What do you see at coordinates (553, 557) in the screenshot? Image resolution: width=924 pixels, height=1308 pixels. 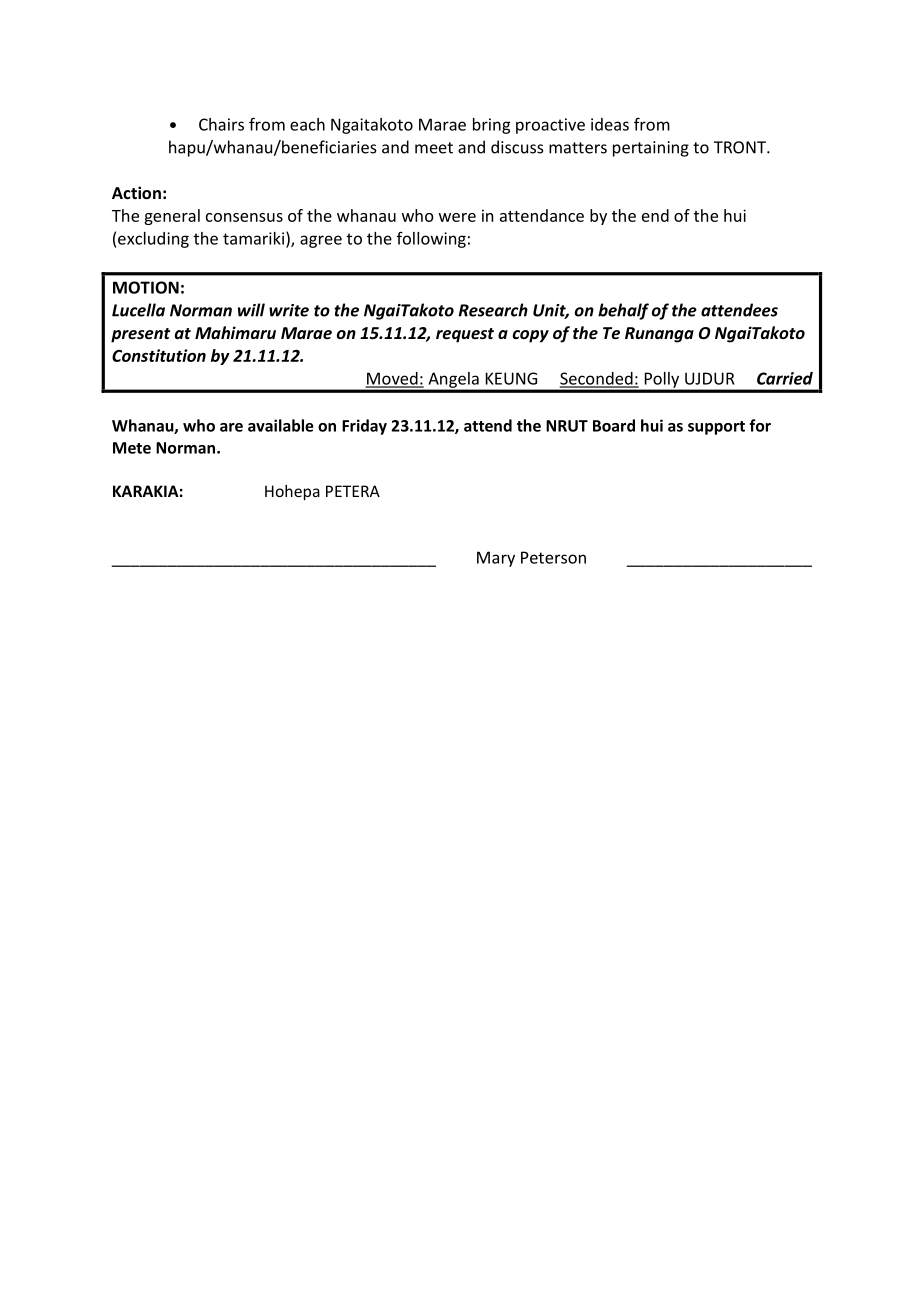 I see `Peterson` at bounding box center [553, 557].
